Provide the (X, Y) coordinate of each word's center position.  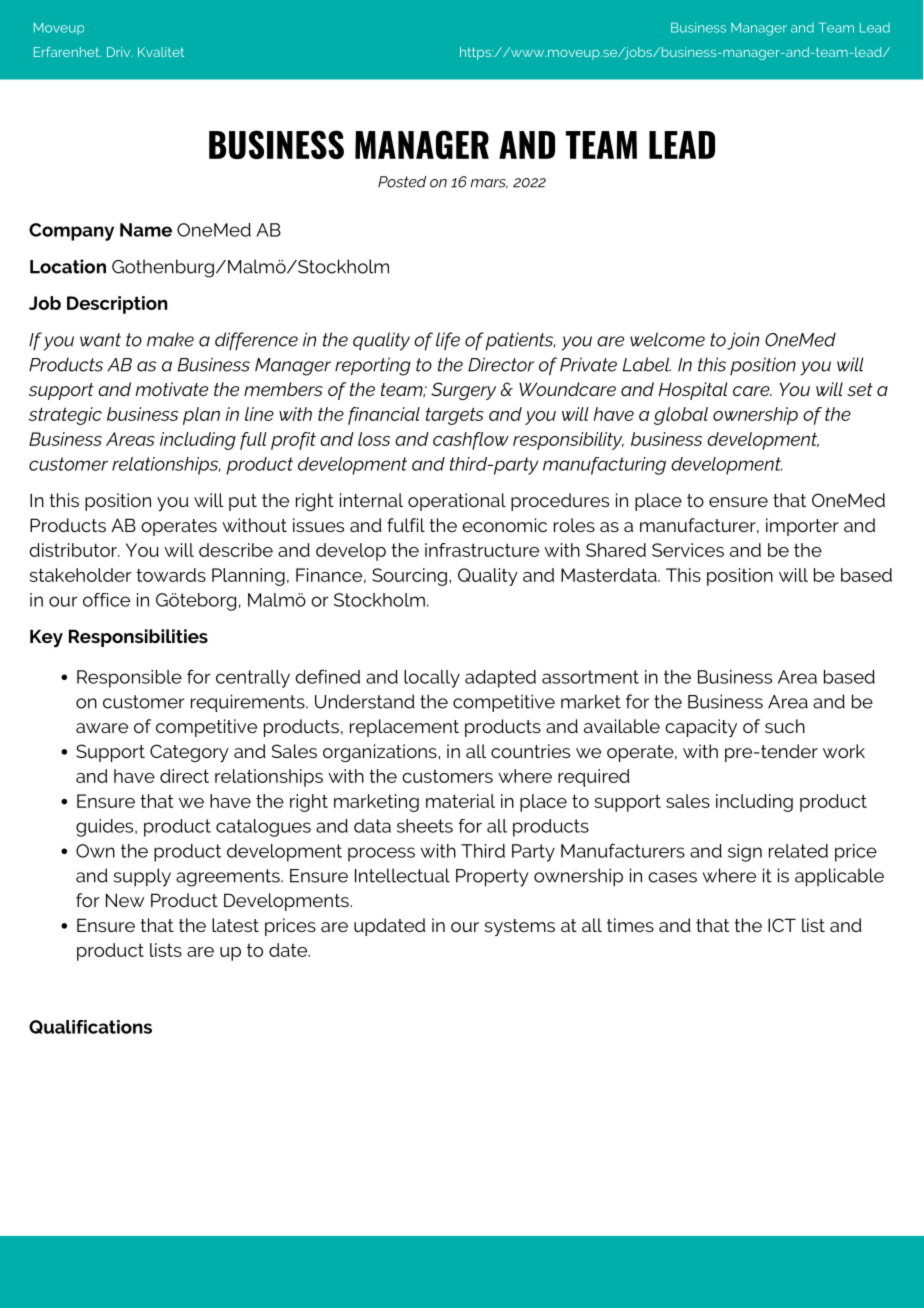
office (106, 600)
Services (688, 550)
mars (489, 184)
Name (146, 230)
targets (455, 416)
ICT (782, 925)
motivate (171, 389)
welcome (667, 339)
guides (106, 828)
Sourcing (409, 577)
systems (519, 927)
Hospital (692, 391)
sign (745, 853)
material (460, 801)
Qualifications (90, 1027)
